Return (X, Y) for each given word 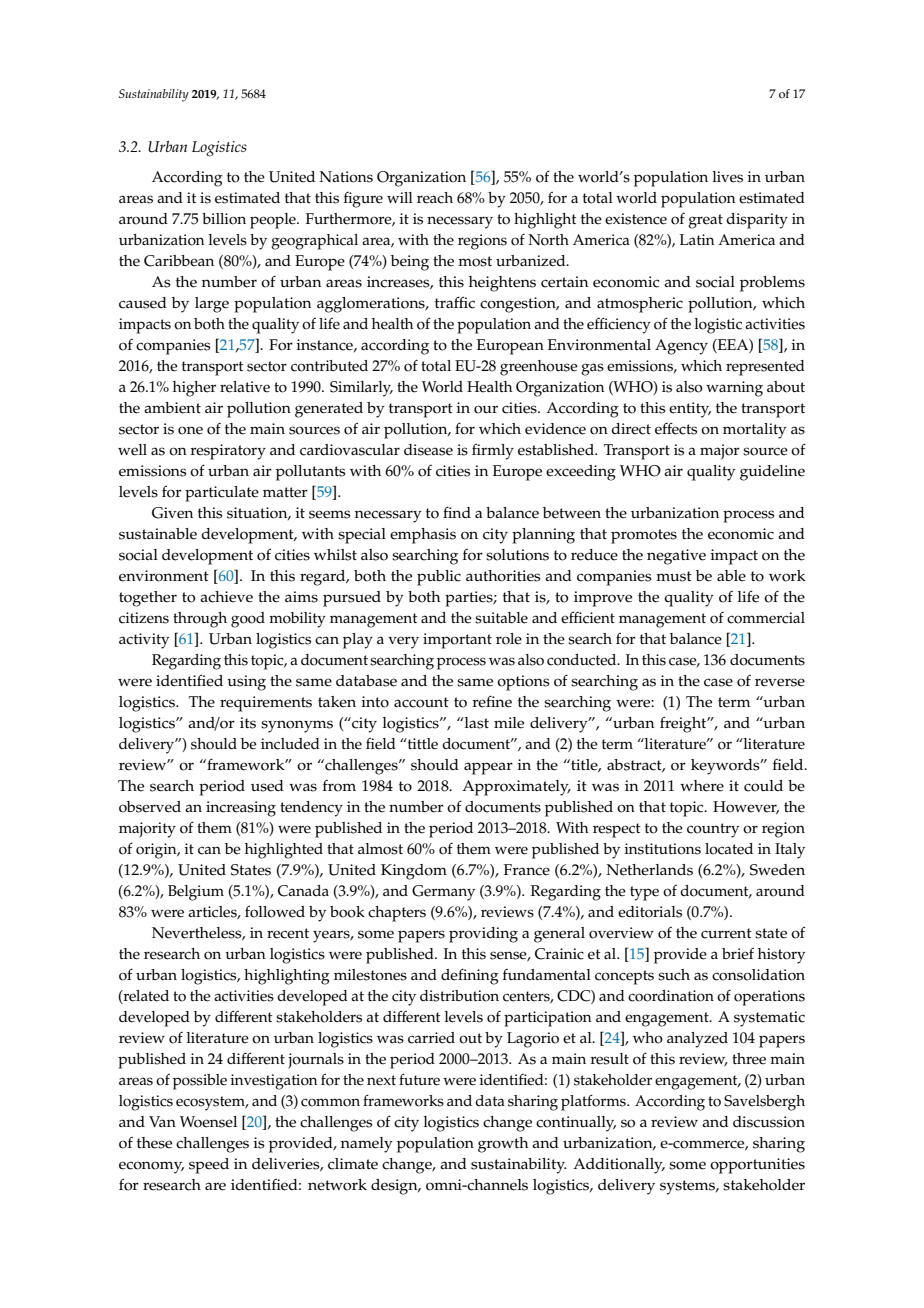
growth (503, 1145)
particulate (222, 494)
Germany (443, 893)
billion (224, 219)
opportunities (757, 1166)
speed (209, 1166)
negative (676, 557)
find (457, 512)
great (705, 221)
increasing (241, 809)
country (713, 830)
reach (435, 198)
